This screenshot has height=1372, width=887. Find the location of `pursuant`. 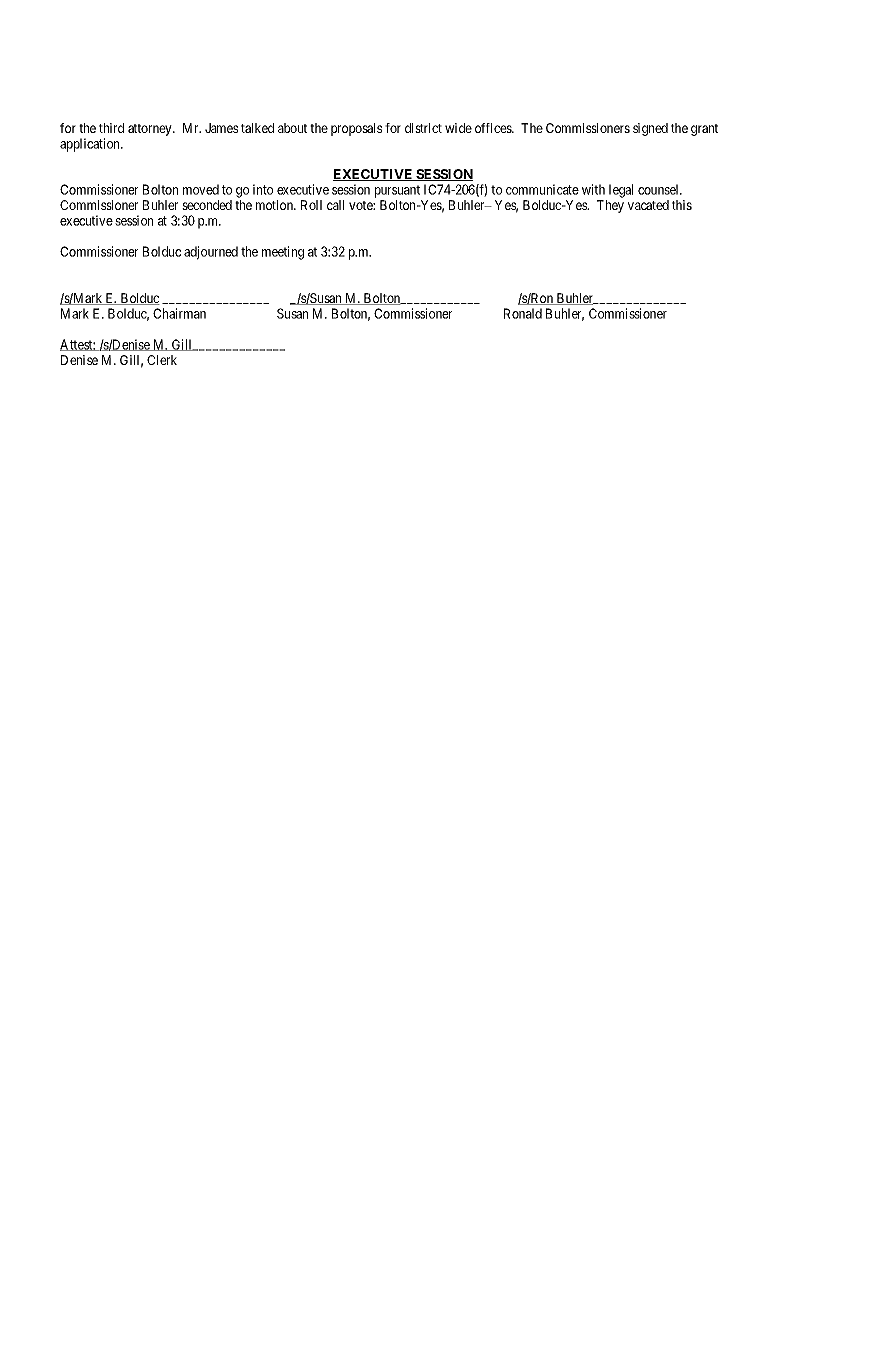

pursuant is located at coordinates (397, 191).
